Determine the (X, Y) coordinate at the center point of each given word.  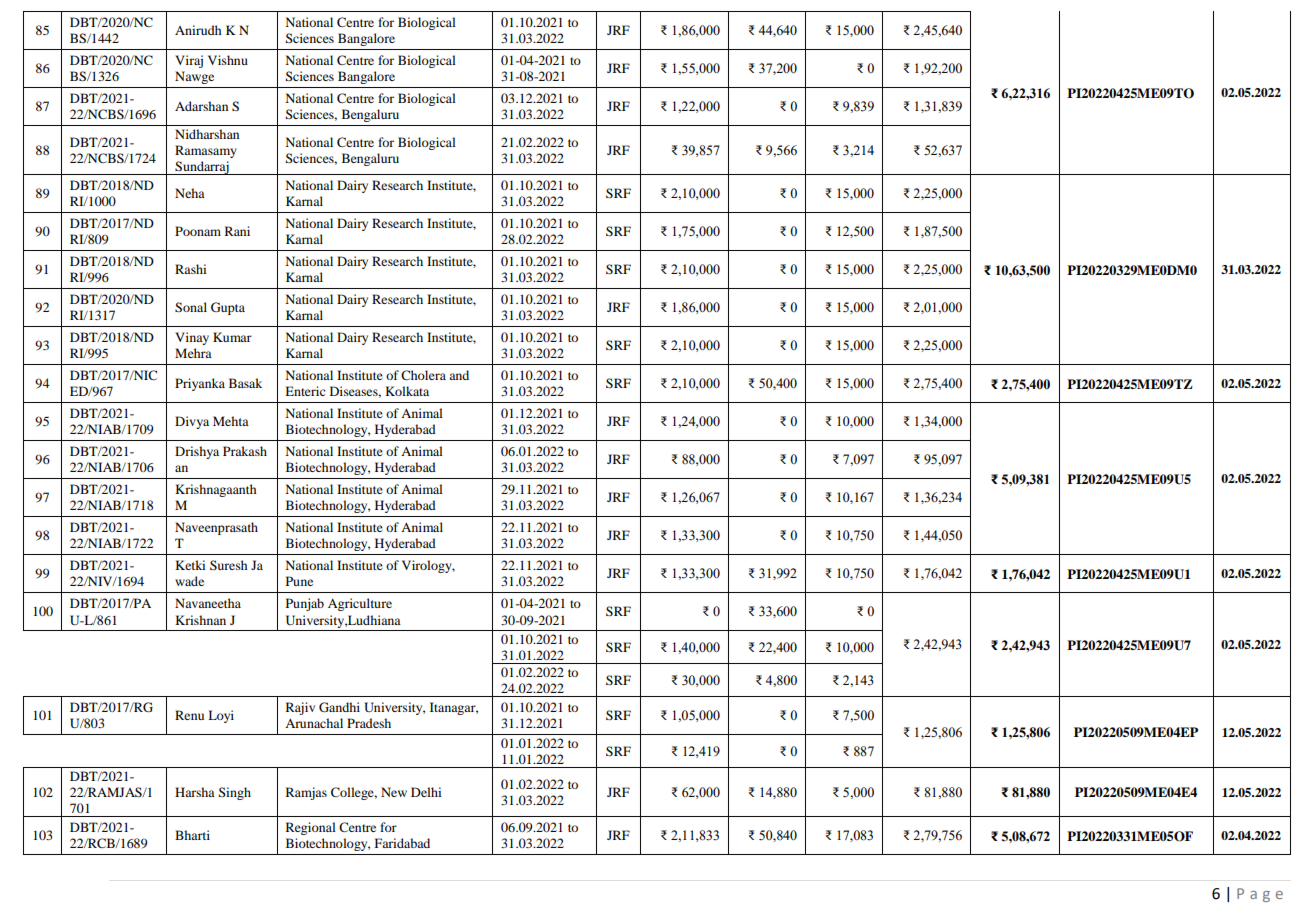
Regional (311, 828)
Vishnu (228, 60)
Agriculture (360, 604)
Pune (299, 581)
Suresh (229, 565)
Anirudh (198, 30)
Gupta (228, 308)
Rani (237, 231)
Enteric (305, 391)
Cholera (423, 375)
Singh (235, 793)
